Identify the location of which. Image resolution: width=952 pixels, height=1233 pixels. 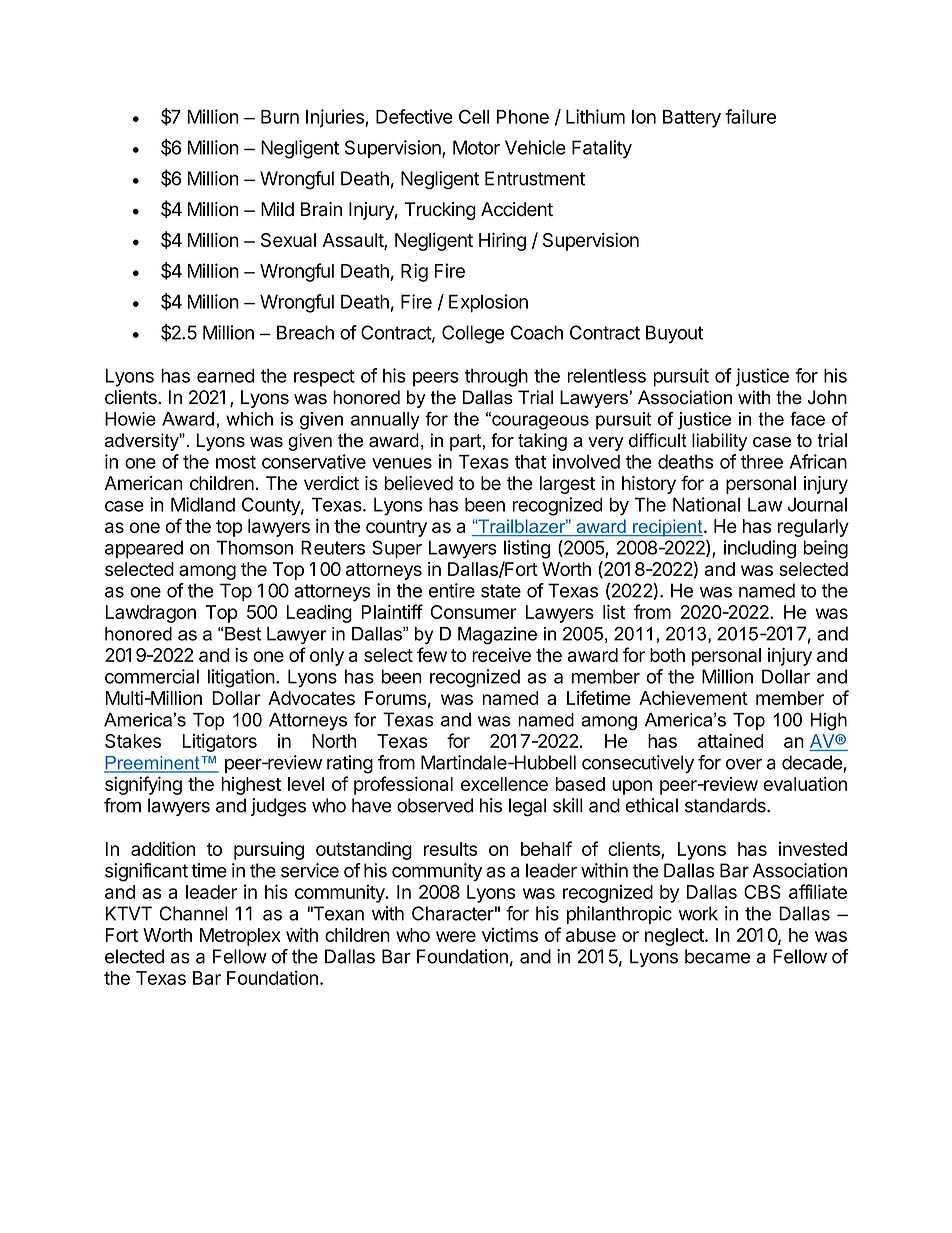
(249, 419).
